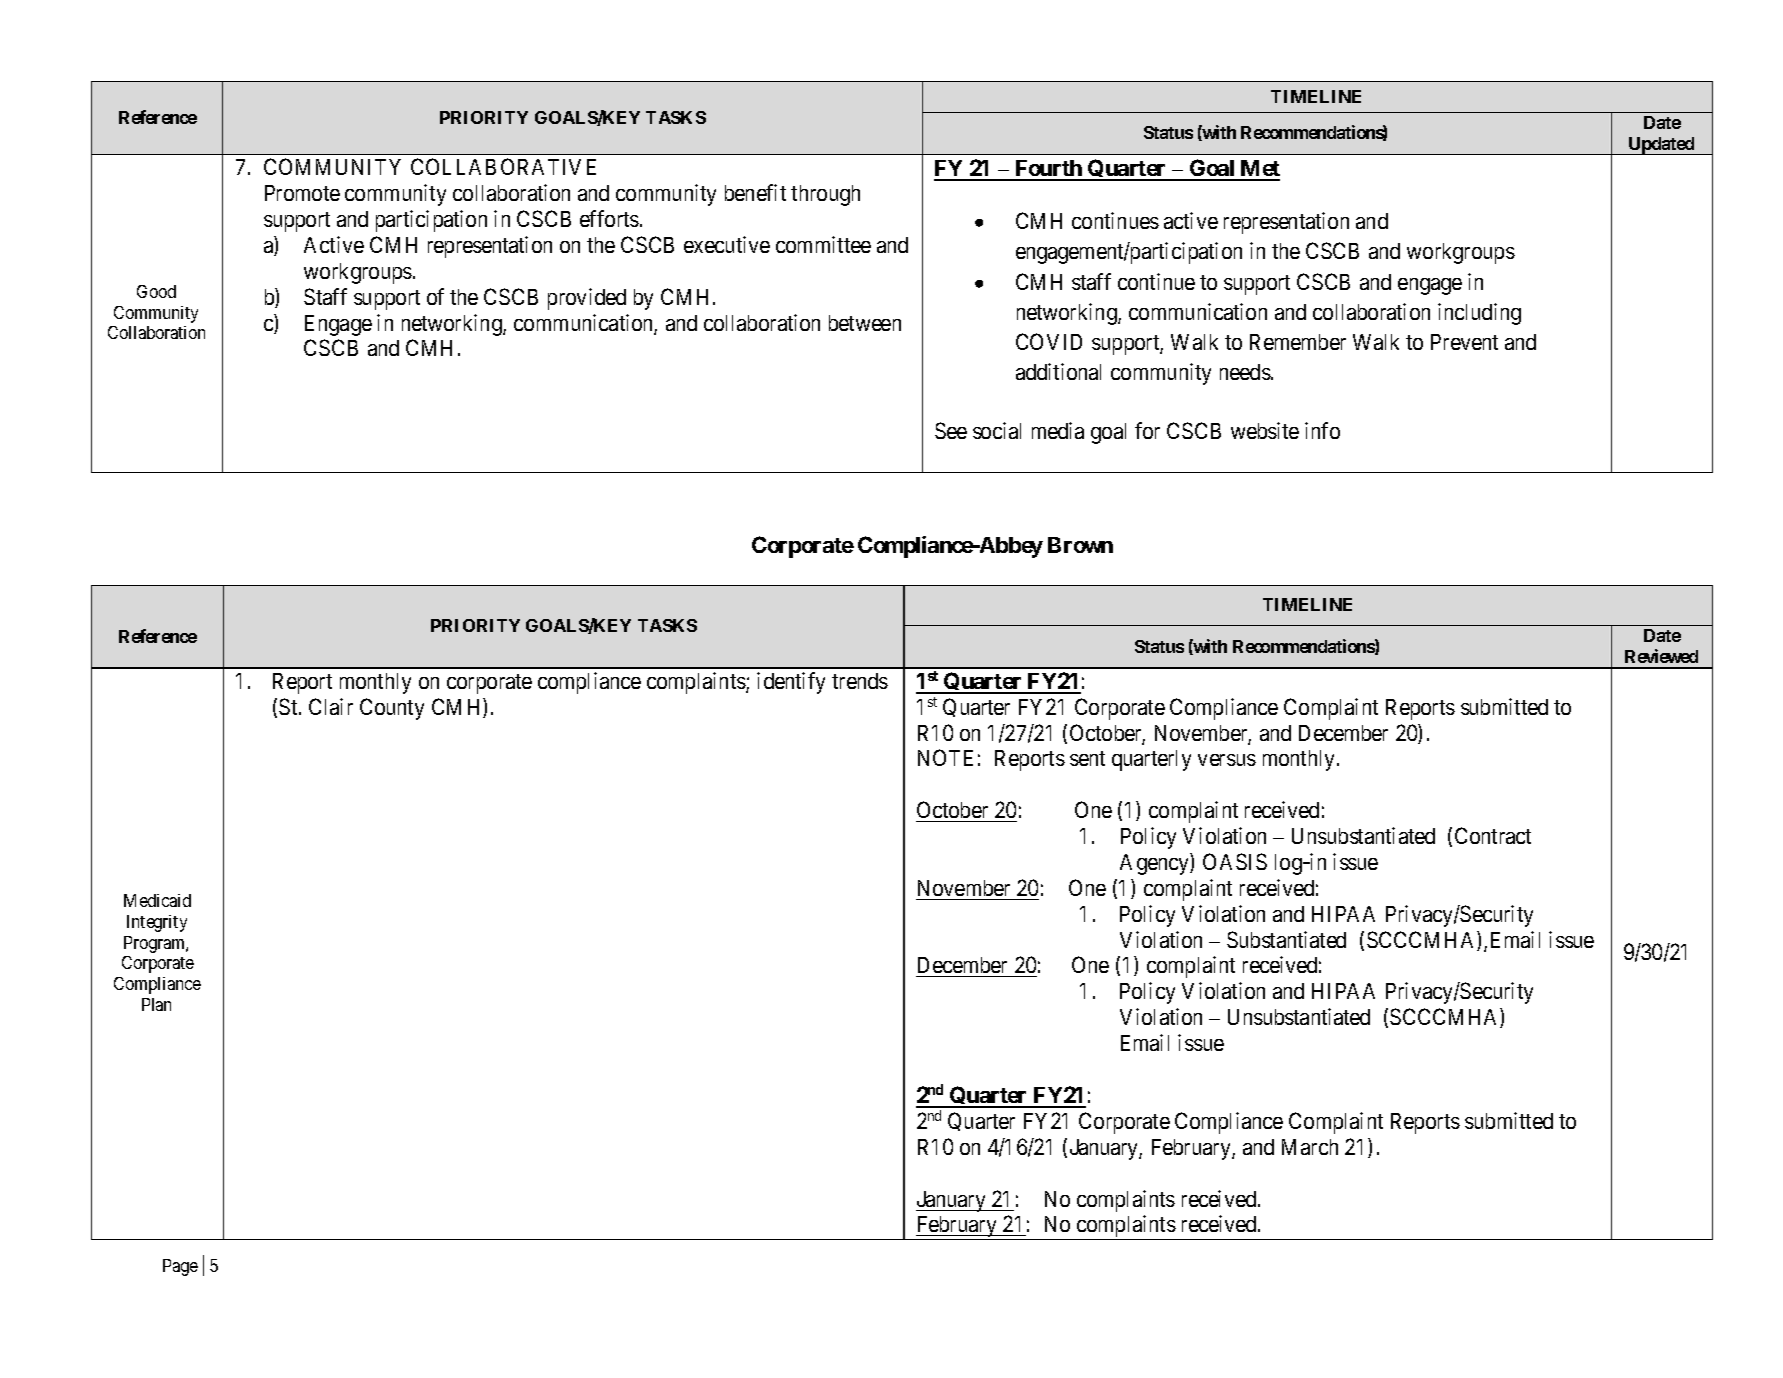  What do you see at coordinates (302, 193) in the image?
I see `Promote` at bounding box center [302, 193].
